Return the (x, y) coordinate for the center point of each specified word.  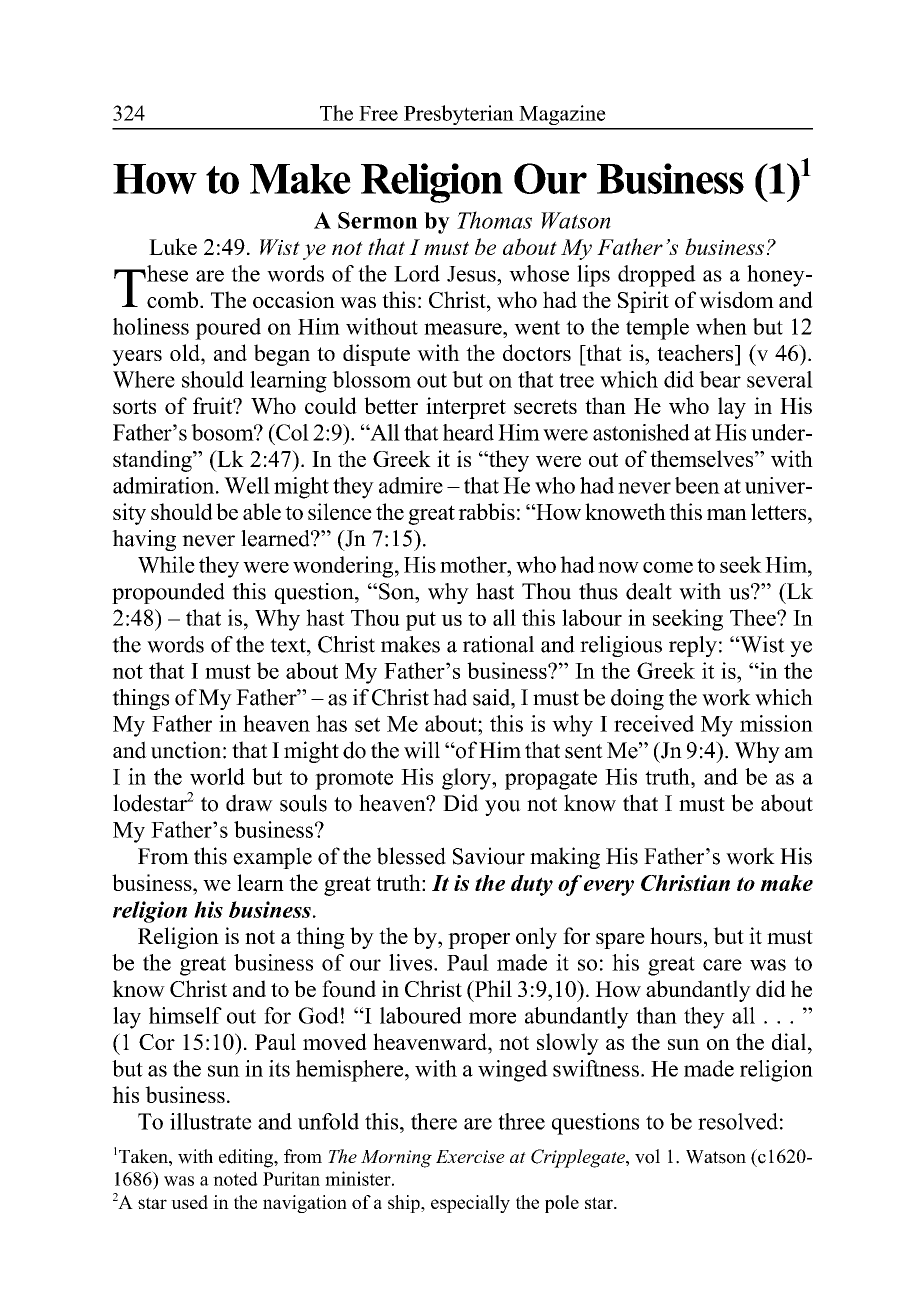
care (722, 965)
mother (474, 564)
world (217, 776)
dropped (657, 276)
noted (235, 1178)
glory (467, 779)
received (654, 723)
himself (185, 1015)
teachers (696, 352)
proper (479, 941)
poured (228, 329)
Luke (173, 246)
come (668, 567)
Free (378, 113)
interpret (466, 408)
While (166, 564)
